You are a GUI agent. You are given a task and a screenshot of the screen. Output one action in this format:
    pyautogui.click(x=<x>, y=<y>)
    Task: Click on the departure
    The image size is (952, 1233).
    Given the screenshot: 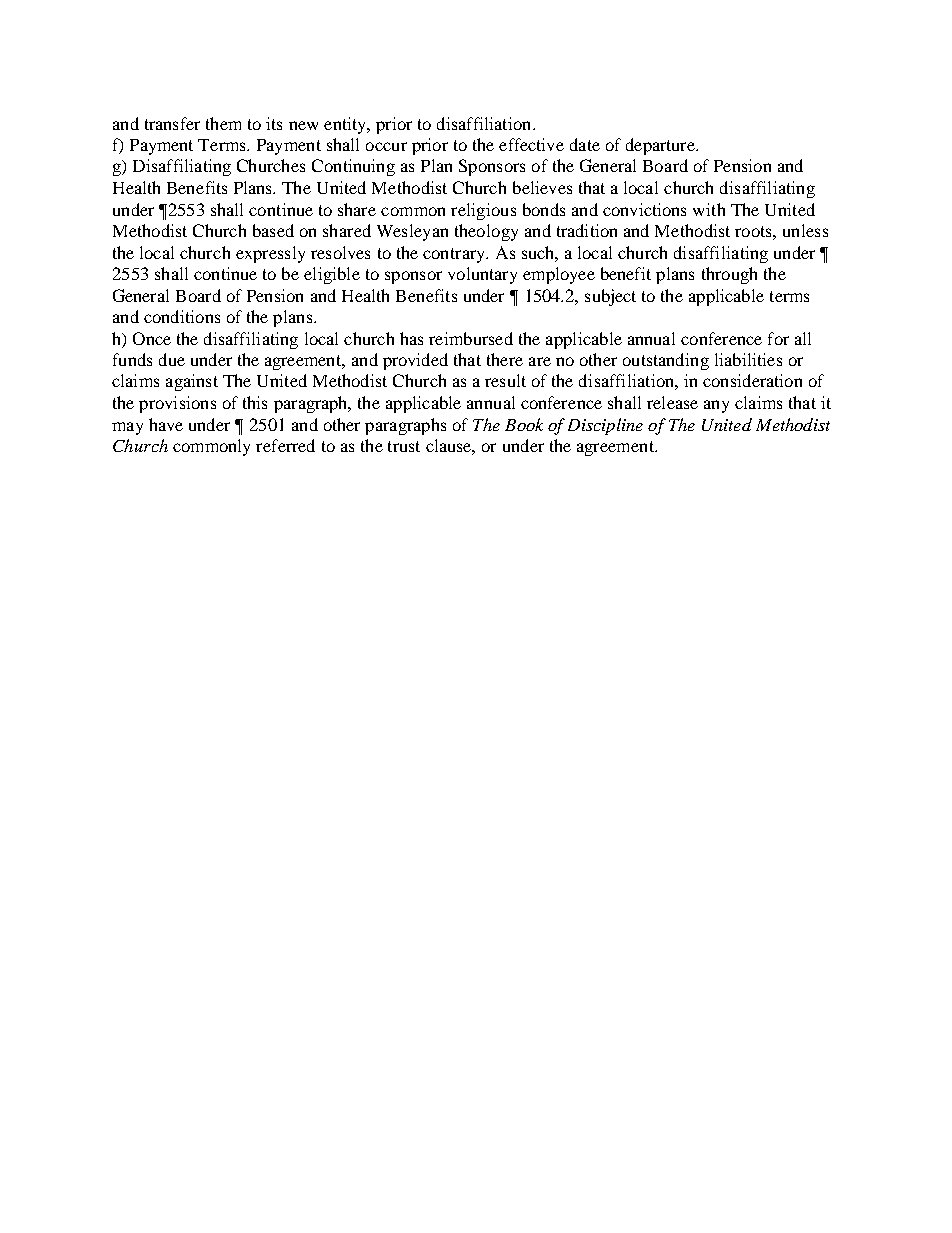 What is the action you would take?
    pyautogui.click(x=662, y=146)
